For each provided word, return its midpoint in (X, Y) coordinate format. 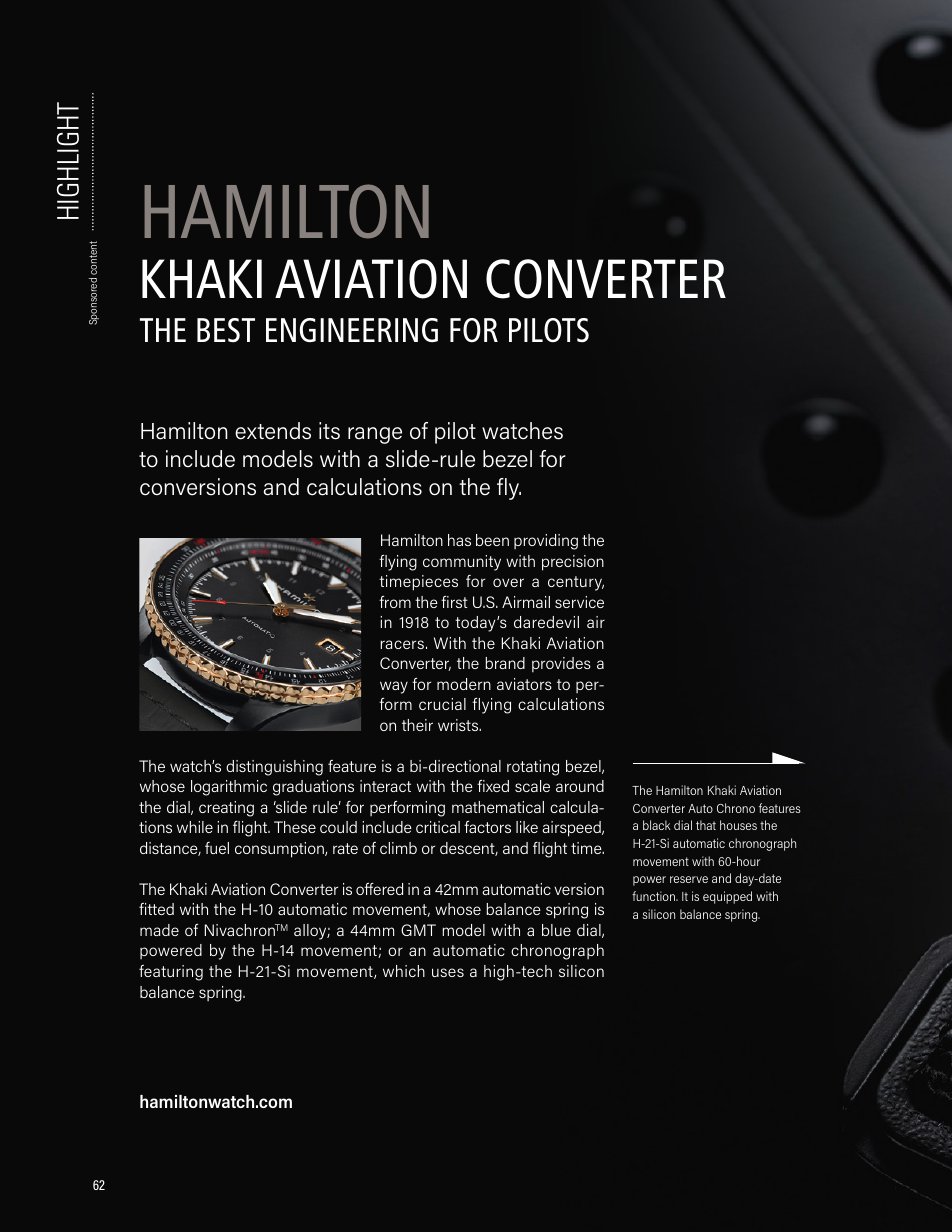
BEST (226, 330)
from (395, 602)
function (655, 896)
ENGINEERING (352, 330)
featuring (171, 973)
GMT (418, 930)
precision (573, 563)
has (459, 540)
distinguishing (274, 768)
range (375, 435)
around (580, 786)
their (417, 725)
